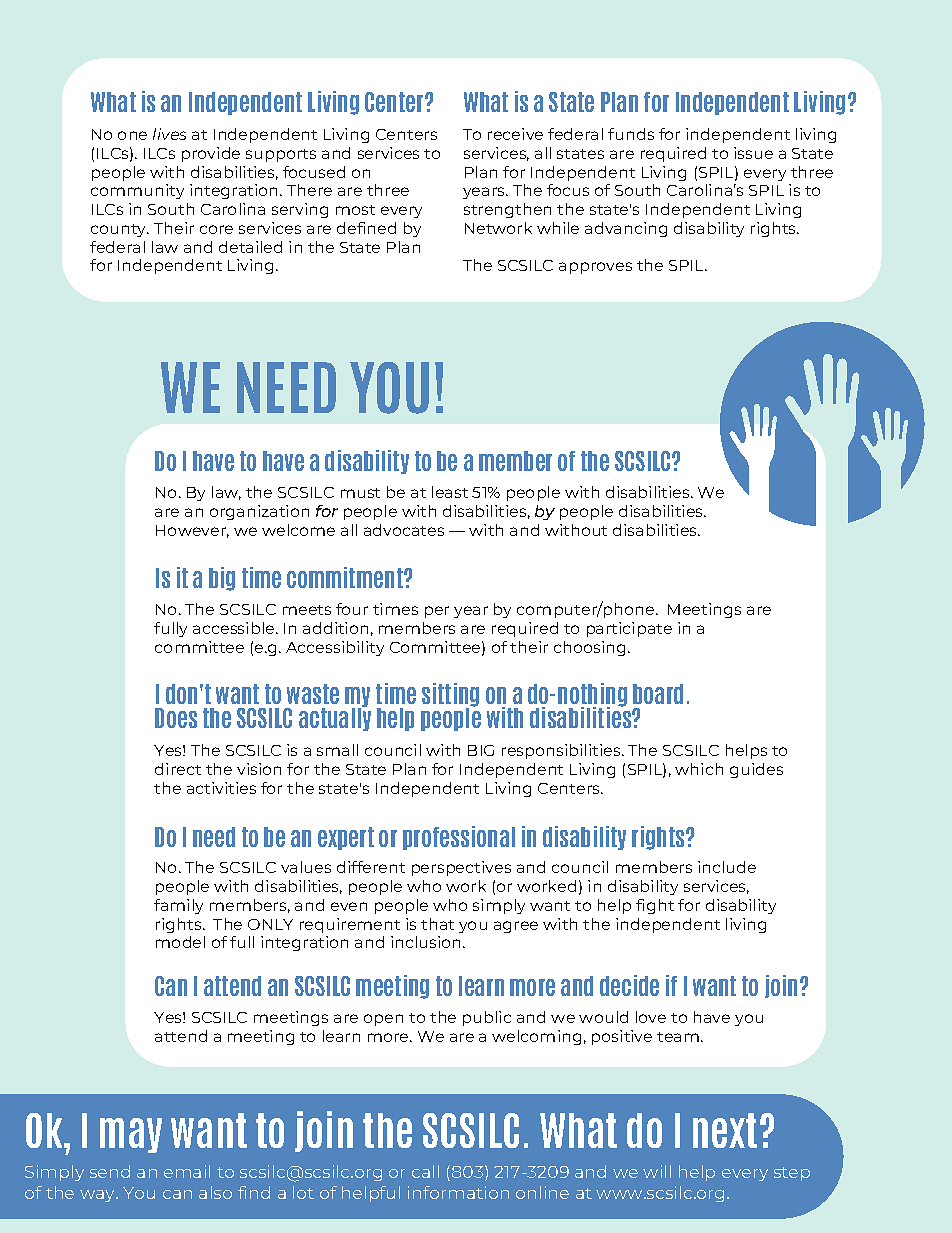 The width and height of the page is (952, 1233). What do you see at coordinates (176, 718) in the page?
I see `Does` at bounding box center [176, 718].
